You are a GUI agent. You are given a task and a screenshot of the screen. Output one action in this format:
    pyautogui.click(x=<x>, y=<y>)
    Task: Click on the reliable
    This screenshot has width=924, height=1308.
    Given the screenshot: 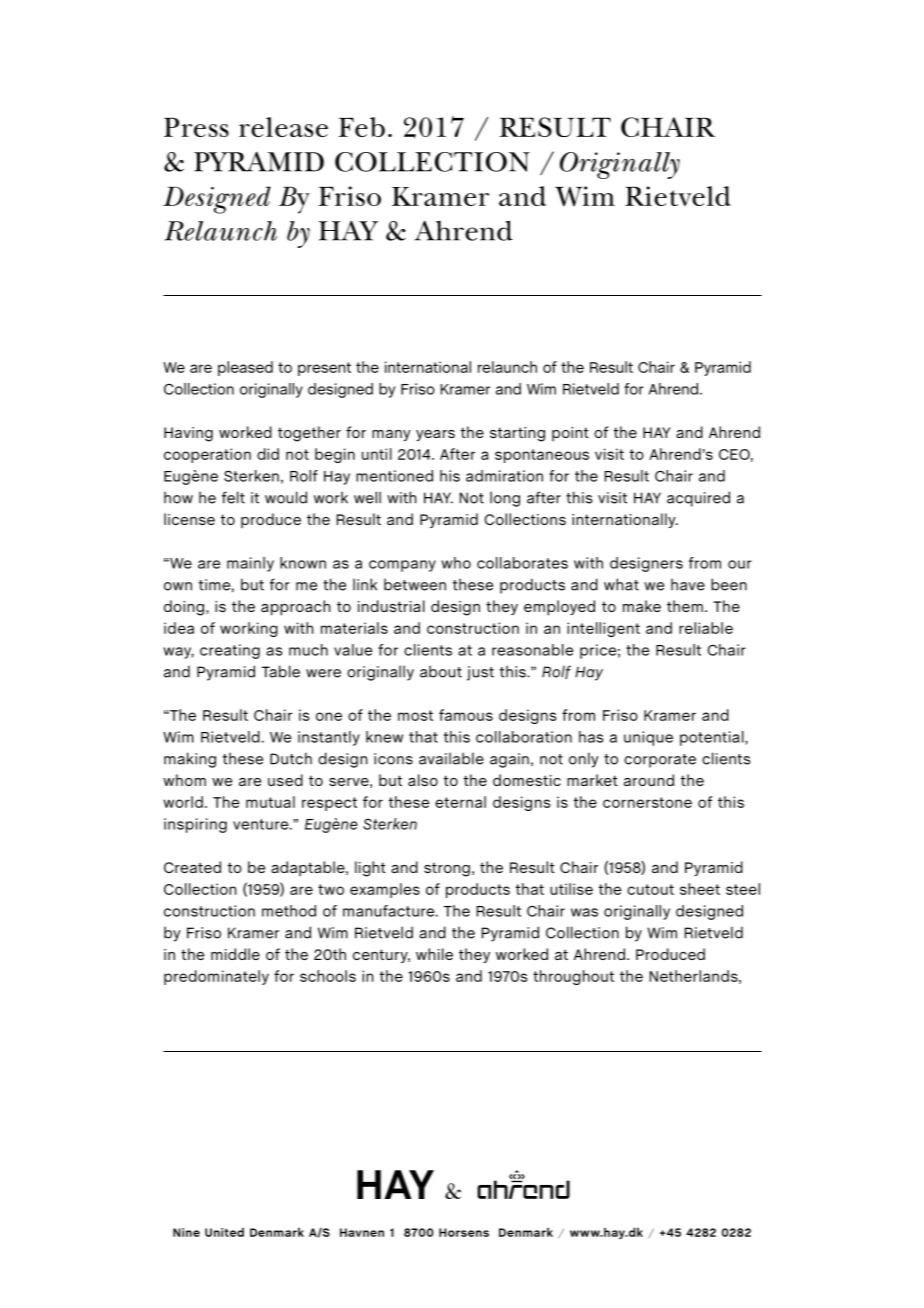 What is the action you would take?
    pyautogui.click(x=706, y=628)
